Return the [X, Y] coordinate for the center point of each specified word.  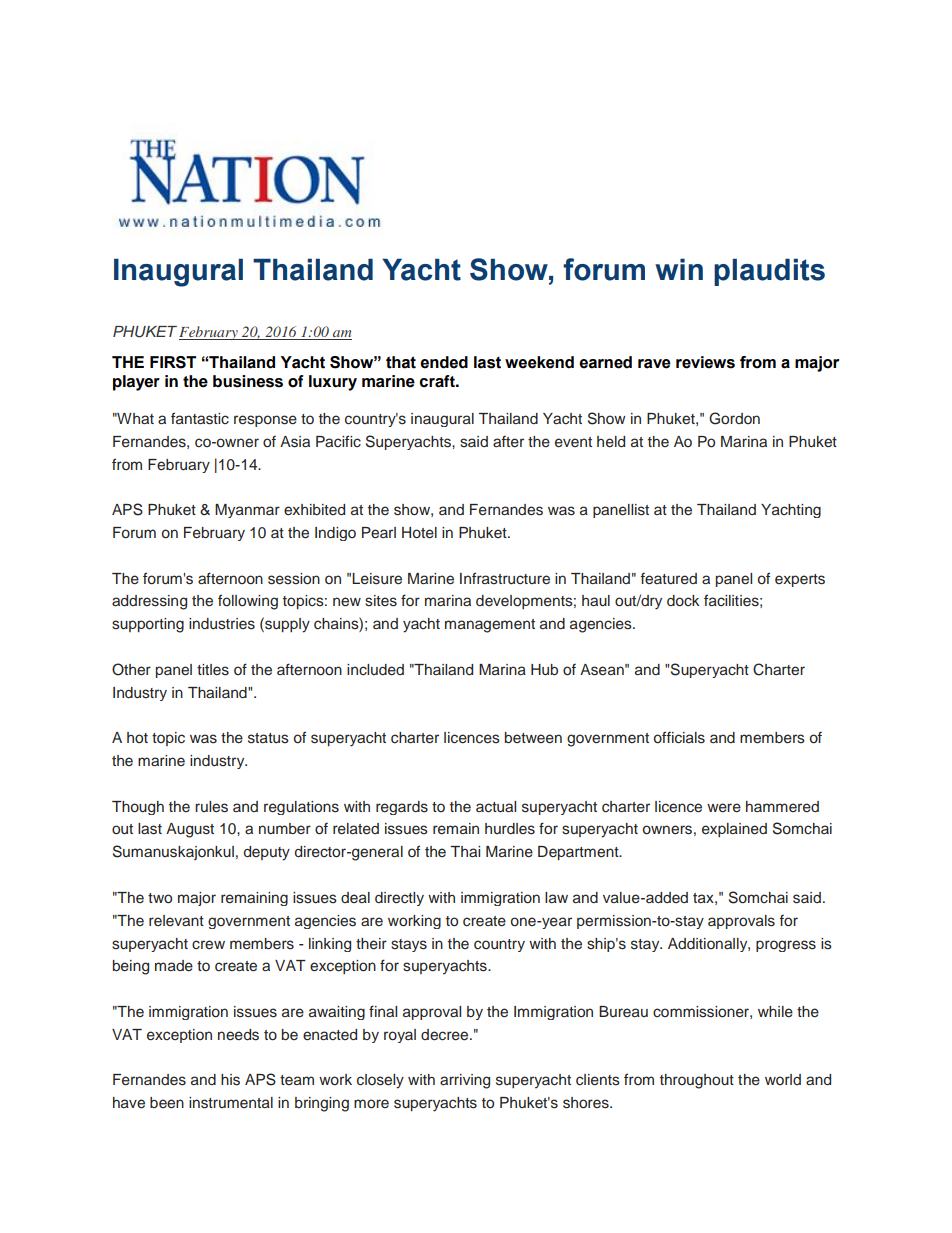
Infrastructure [505, 578]
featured [668, 578]
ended [444, 362]
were [724, 808]
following [248, 602]
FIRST [173, 362]
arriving [465, 1081]
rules [211, 807]
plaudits [769, 272]
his [230, 1080]
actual [496, 807]
